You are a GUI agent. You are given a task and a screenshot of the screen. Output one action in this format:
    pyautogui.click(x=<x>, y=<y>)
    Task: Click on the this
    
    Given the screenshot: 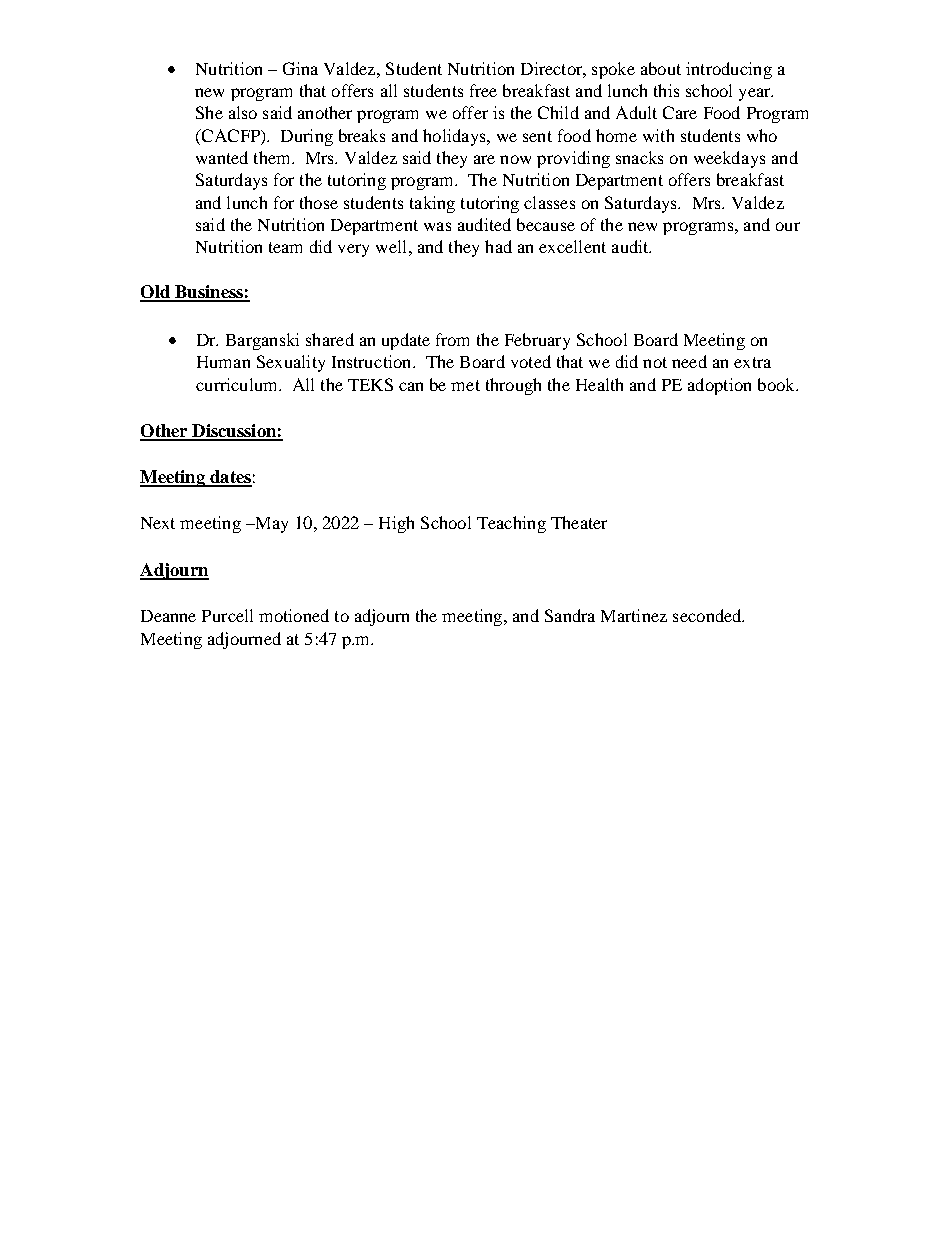 What is the action you would take?
    pyautogui.click(x=666, y=90)
